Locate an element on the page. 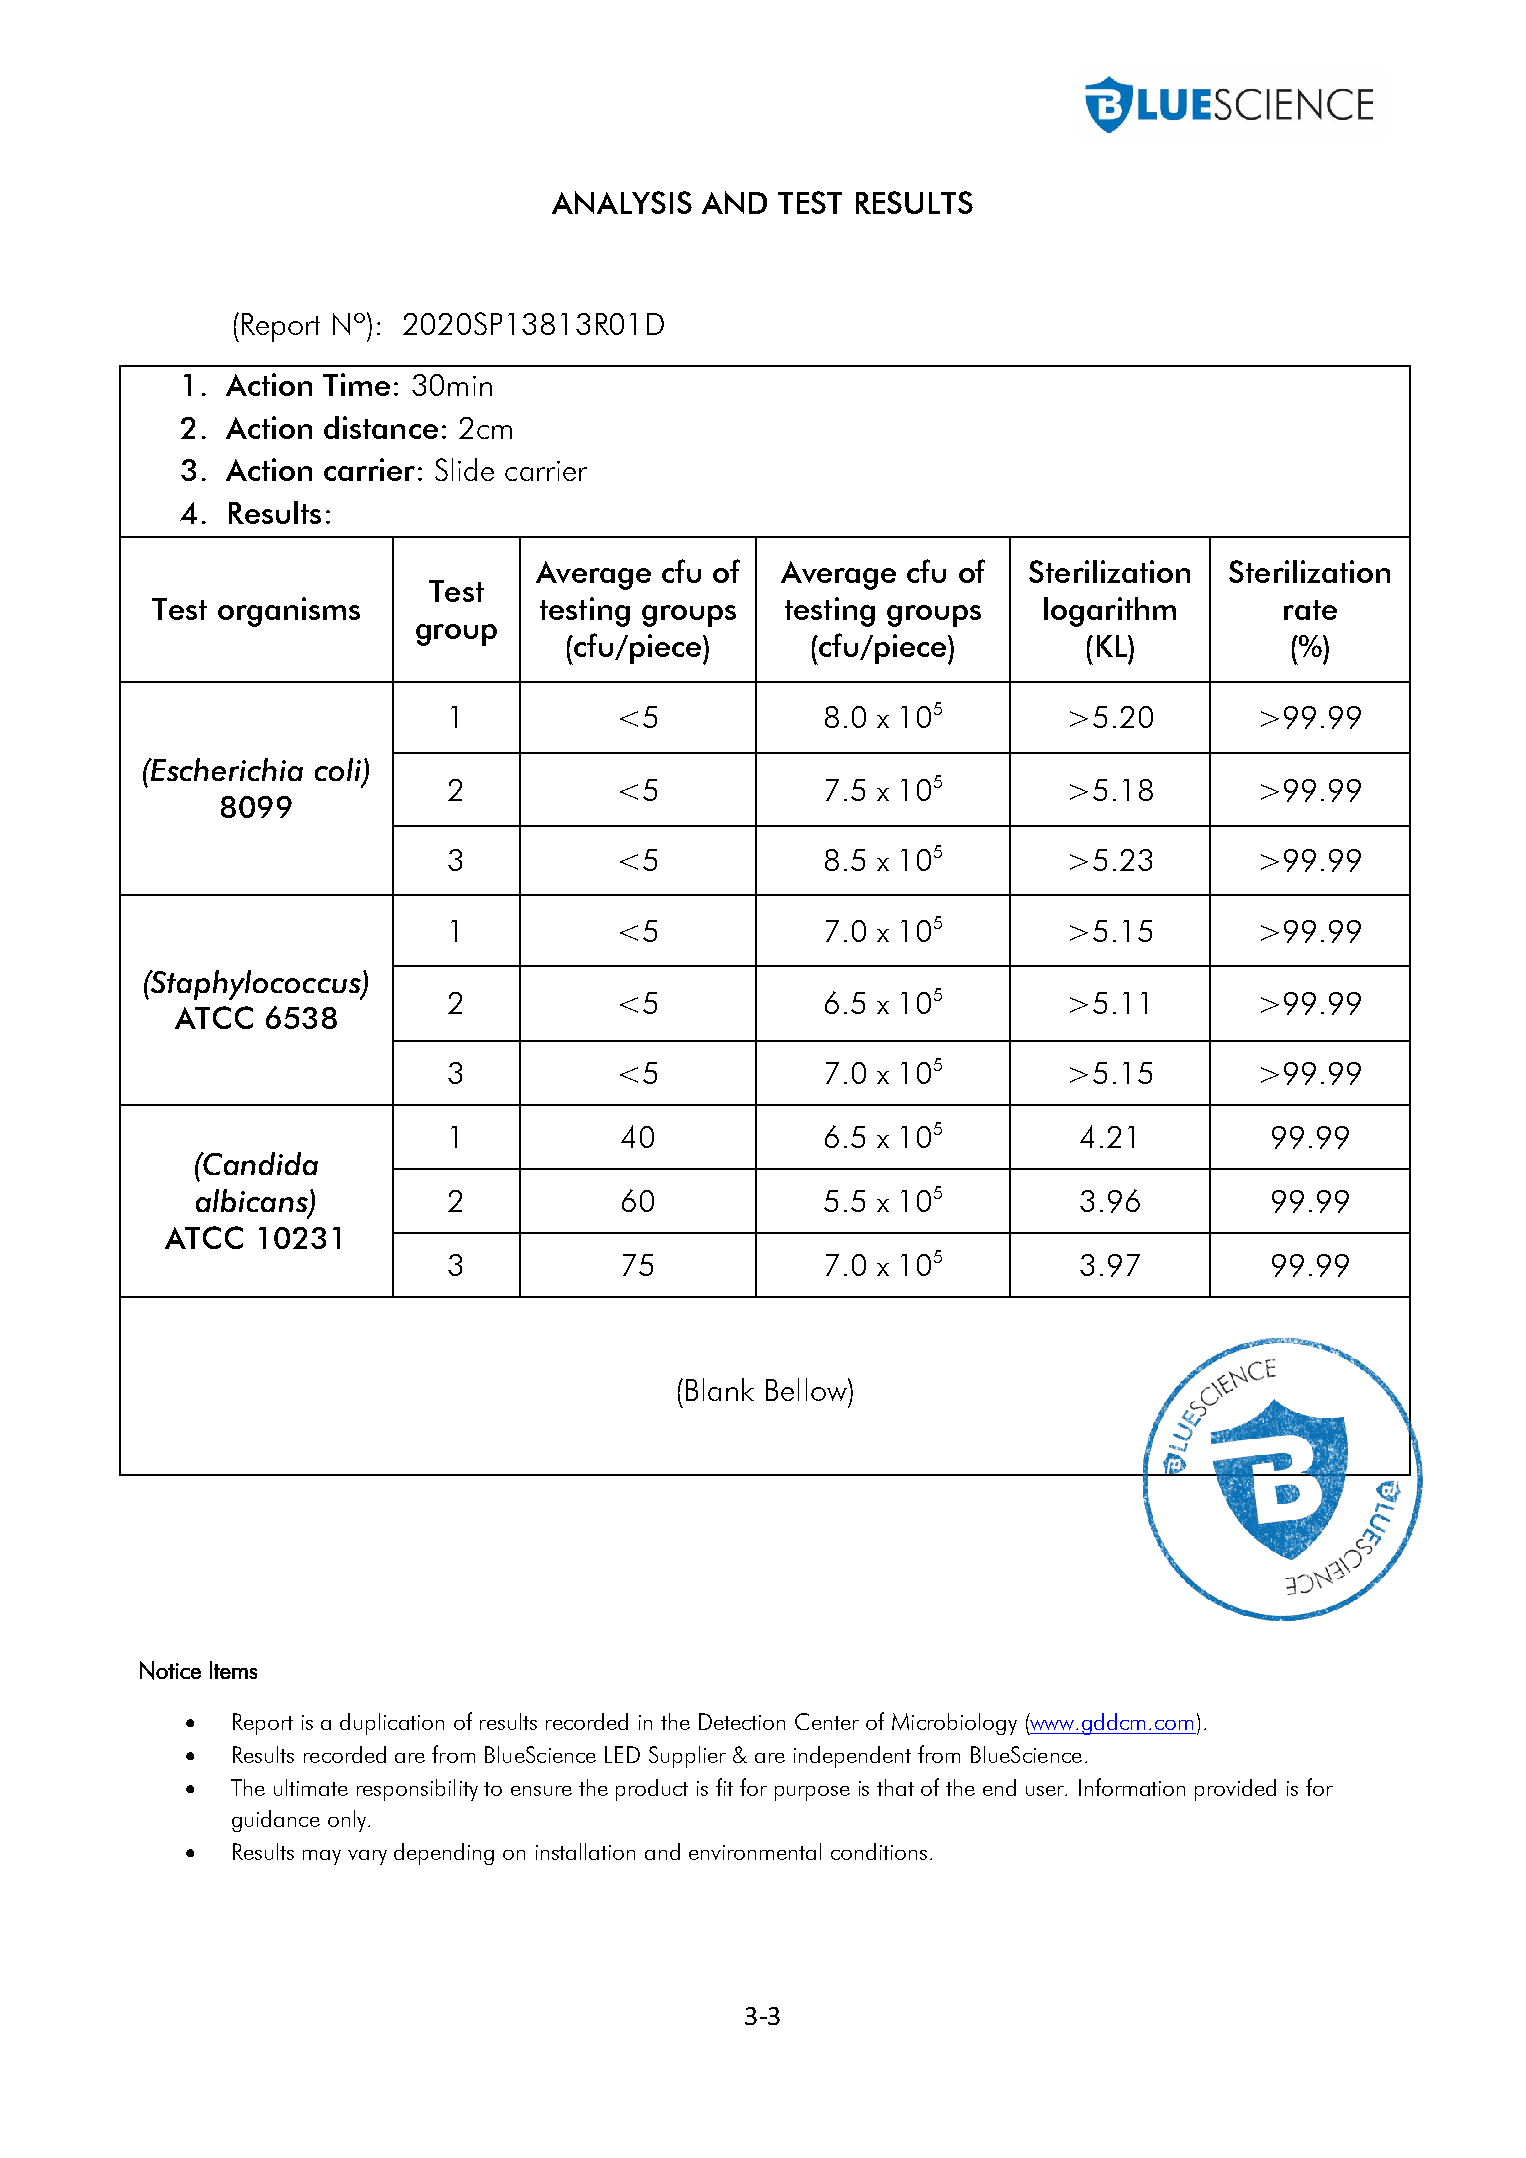 The height and width of the image is (2158, 1526). Staphylococcus is located at coordinates (256, 985).
